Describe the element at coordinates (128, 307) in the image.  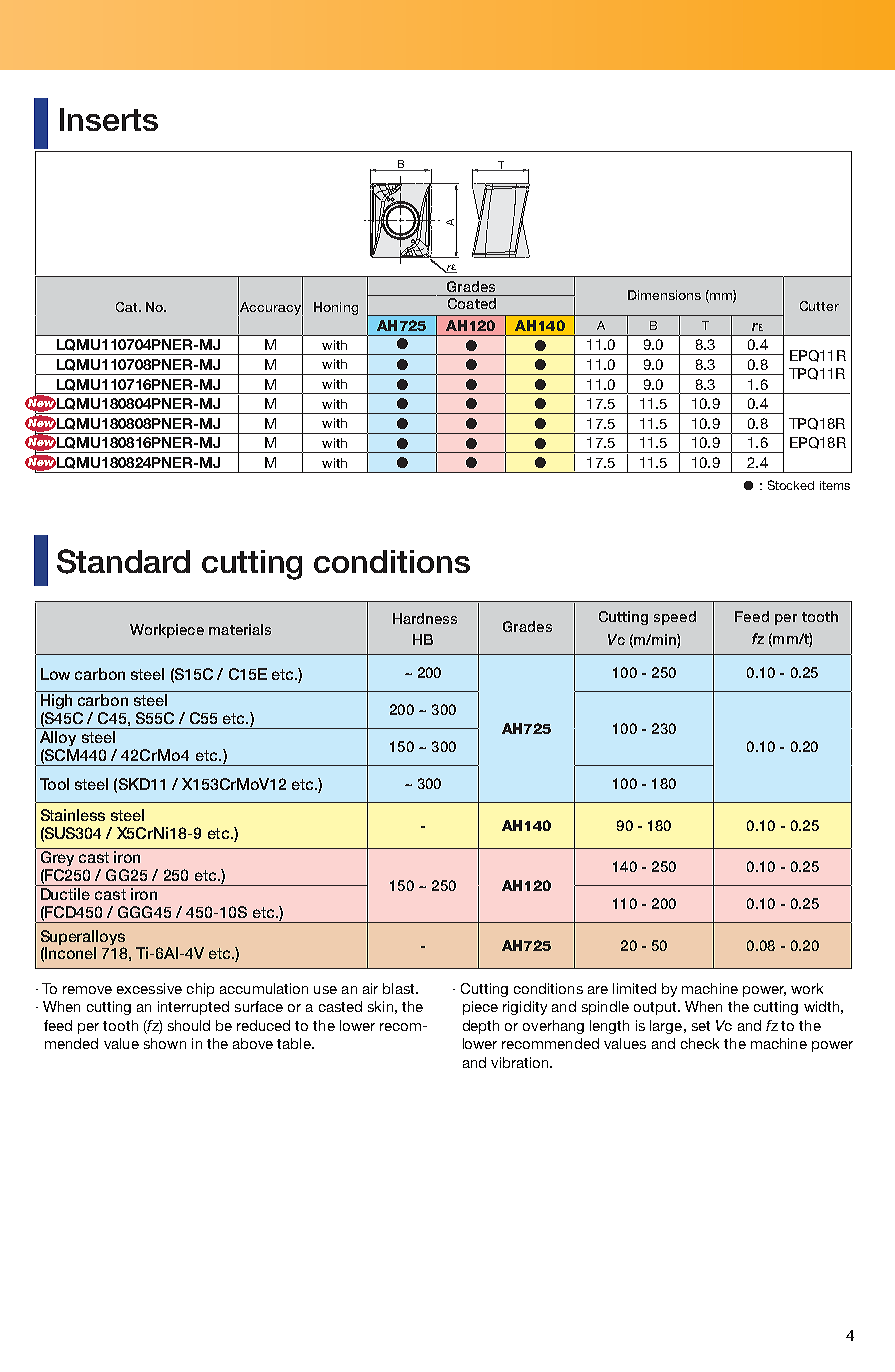
I see `Cat` at that location.
